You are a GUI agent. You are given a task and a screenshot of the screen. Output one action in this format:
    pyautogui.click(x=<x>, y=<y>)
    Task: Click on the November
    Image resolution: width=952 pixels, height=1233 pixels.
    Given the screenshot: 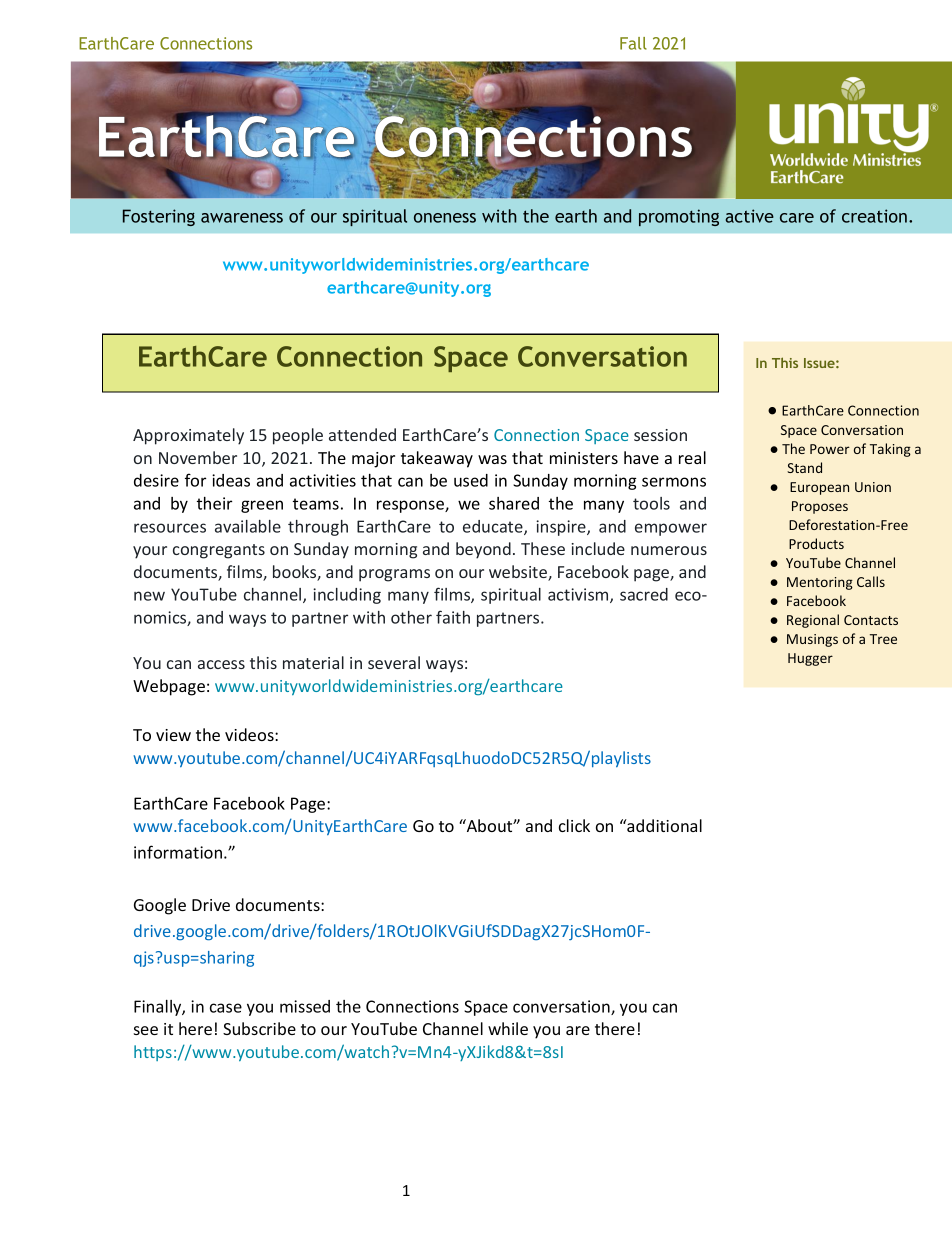 What is the action you would take?
    pyautogui.click(x=198, y=457)
